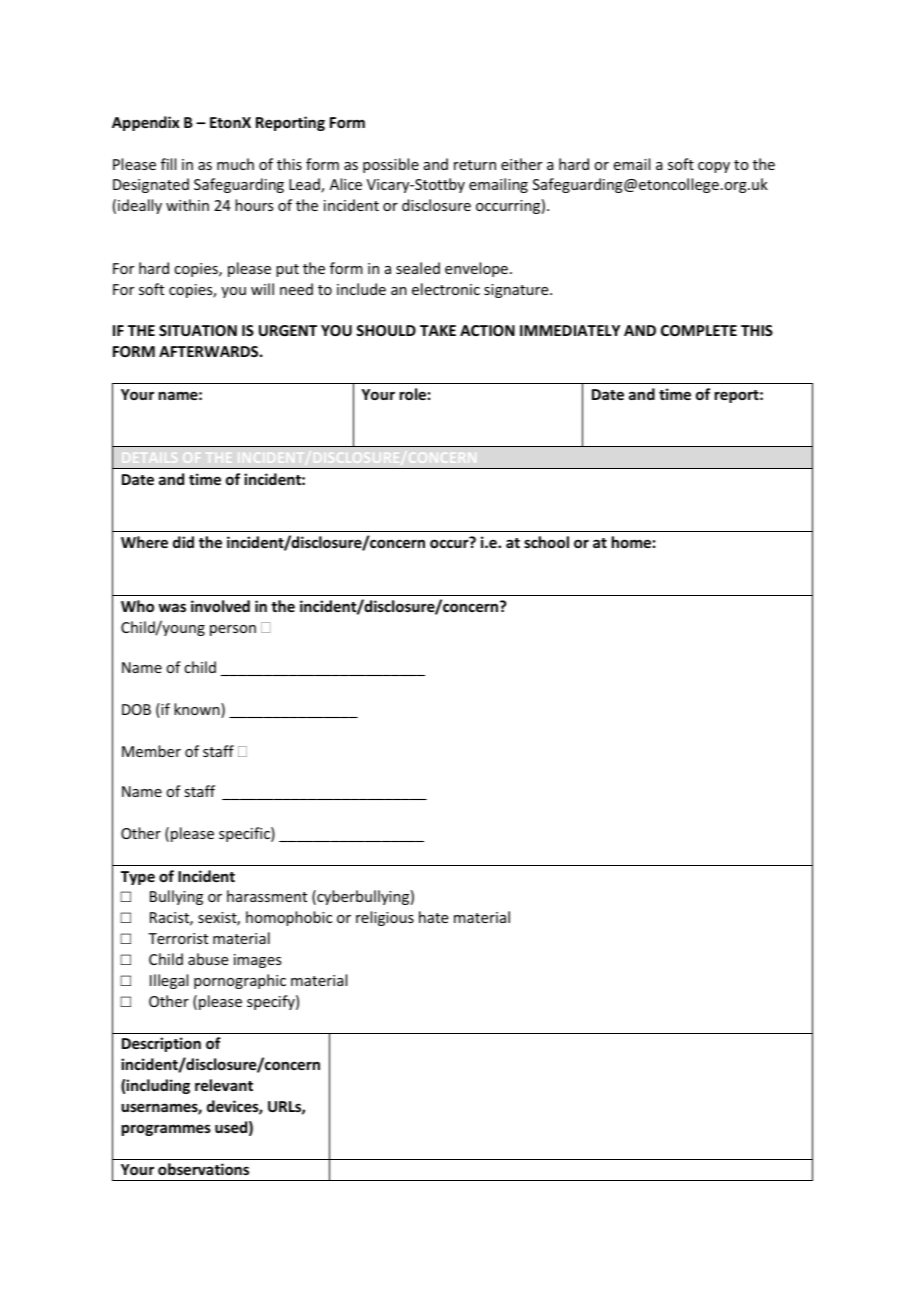 The height and width of the page is (1308, 924). I want to click on possible, so click(391, 165).
